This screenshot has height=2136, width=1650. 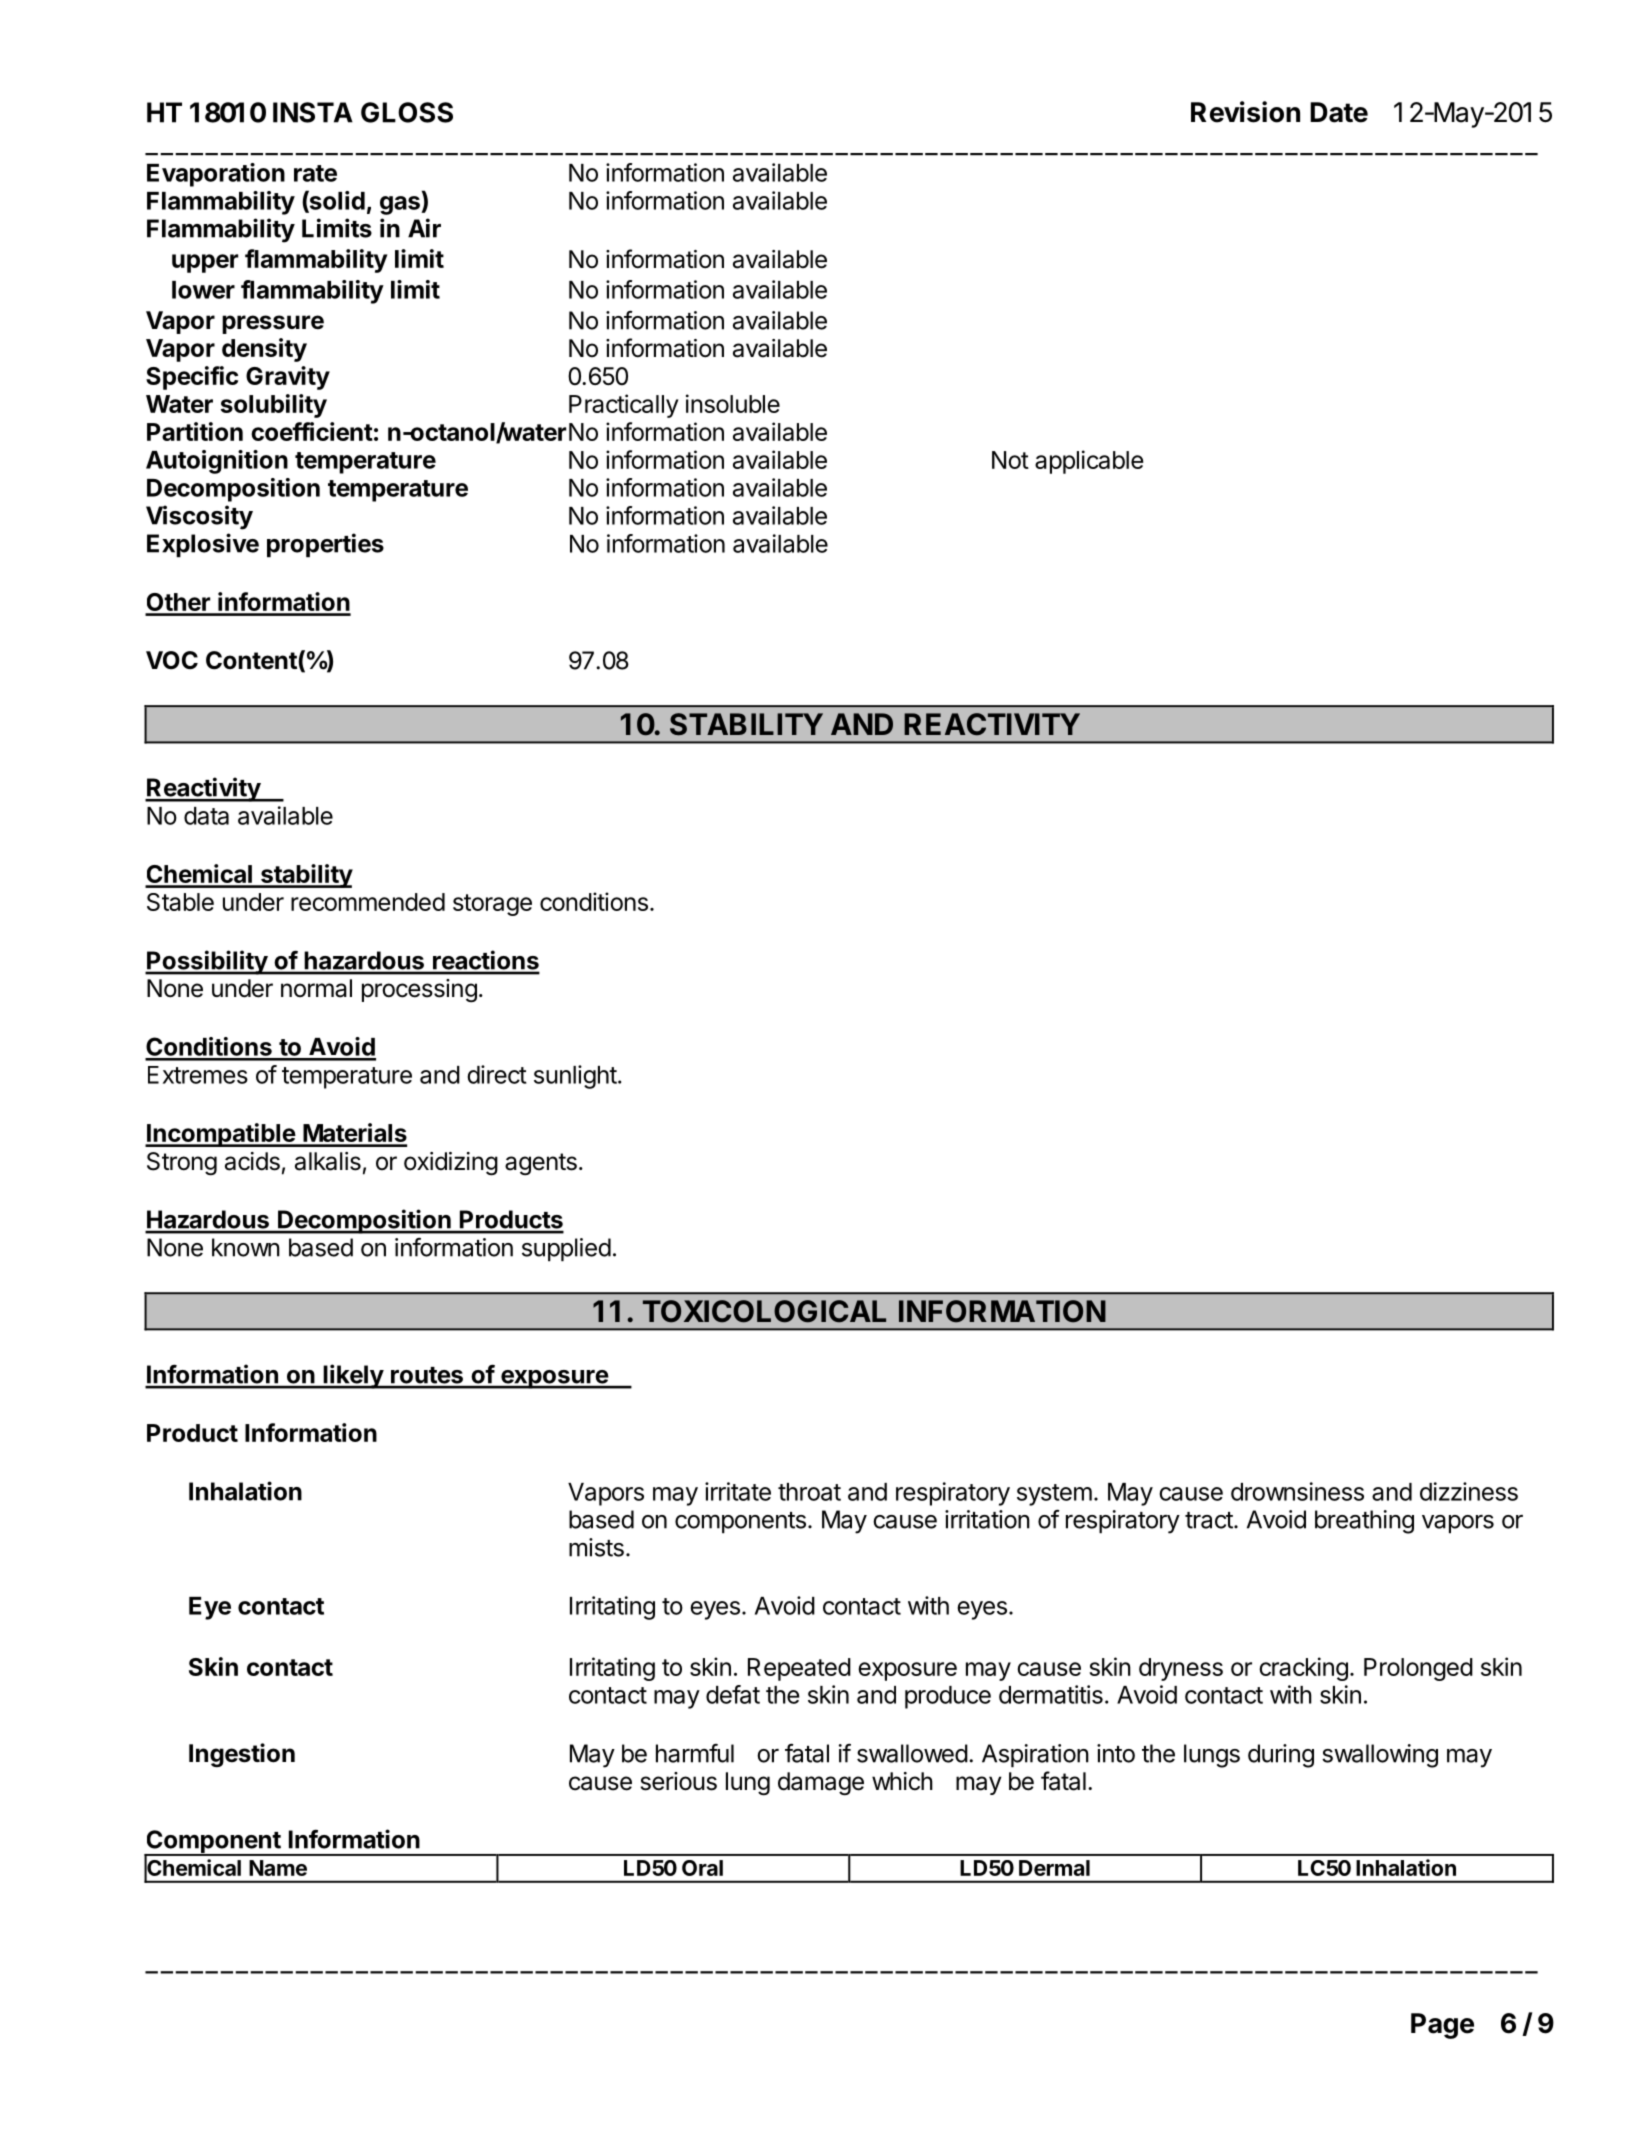 I want to click on rate, so click(x=315, y=173).
